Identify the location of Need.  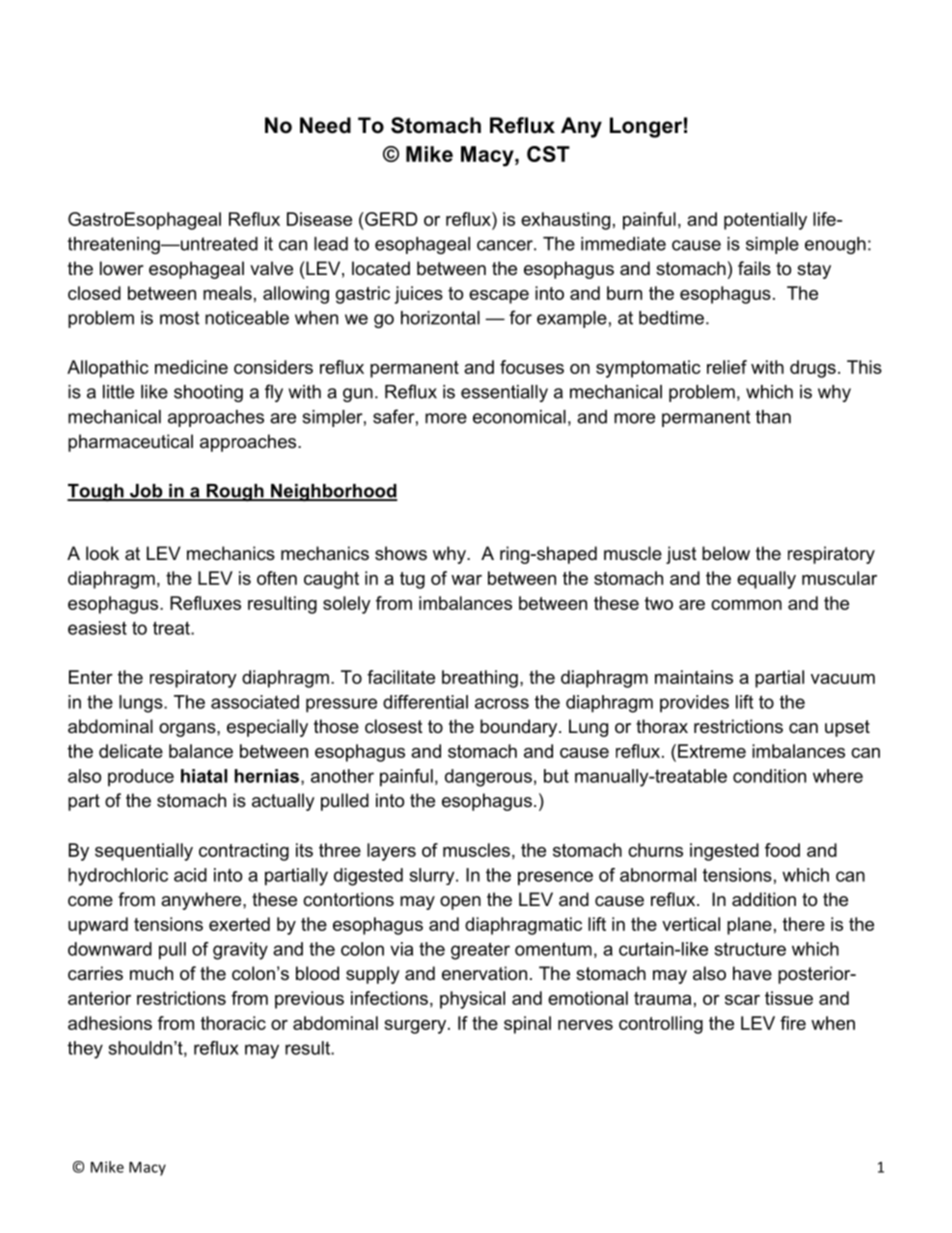
(325, 125).
